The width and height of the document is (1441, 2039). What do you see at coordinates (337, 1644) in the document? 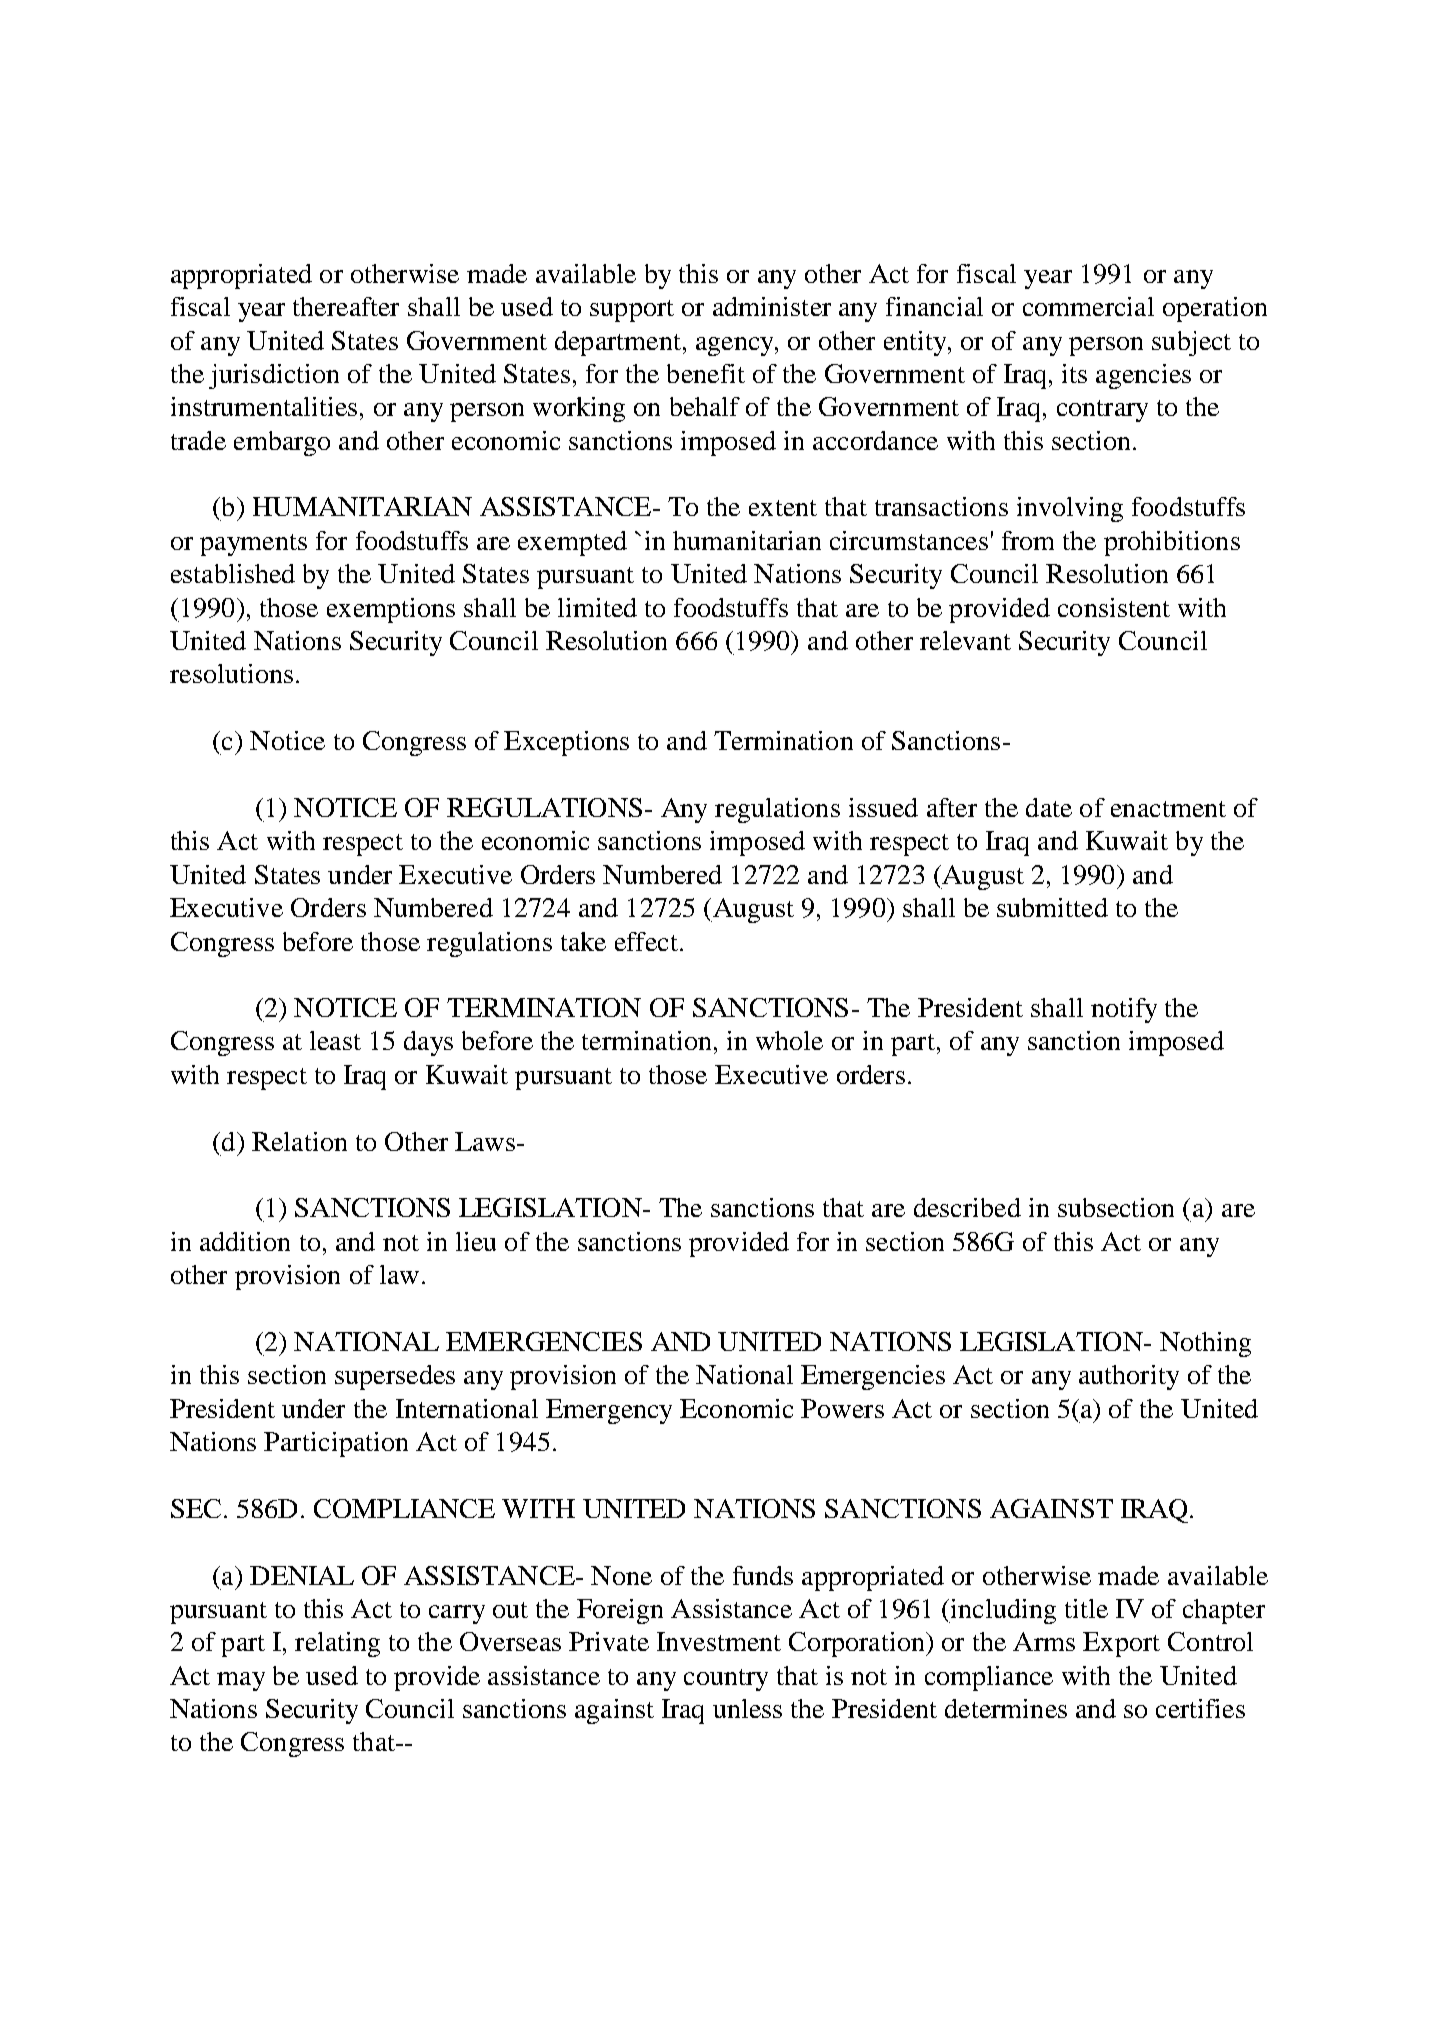
I see `relating` at bounding box center [337, 1644].
